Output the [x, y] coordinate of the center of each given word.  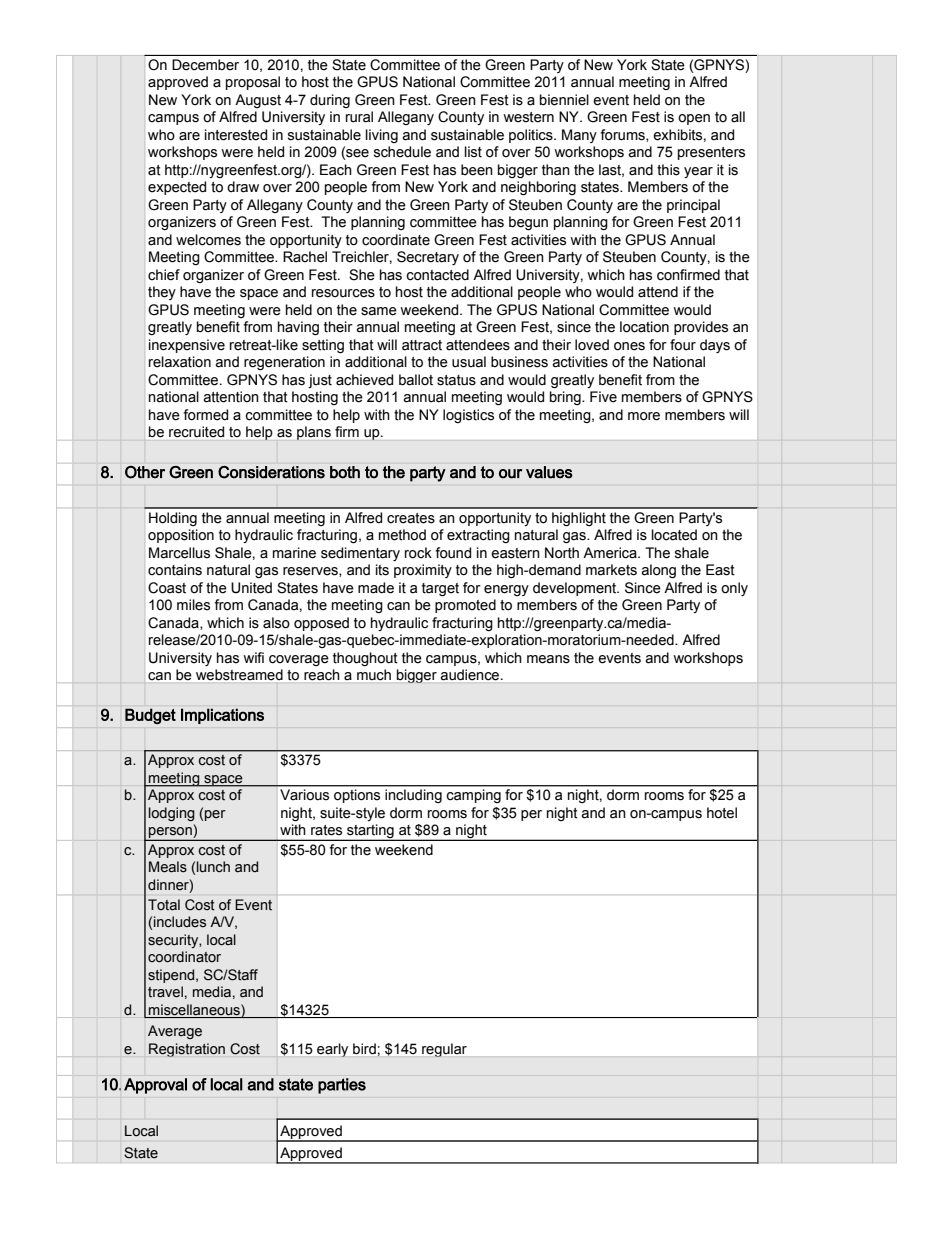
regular [444, 1050]
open [694, 119]
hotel [722, 813]
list [473, 152]
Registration [187, 1050]
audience [471, 674]
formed [205, 415]
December [205, 65]
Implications [222, 716]
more [644, 416]
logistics [468, 416]
